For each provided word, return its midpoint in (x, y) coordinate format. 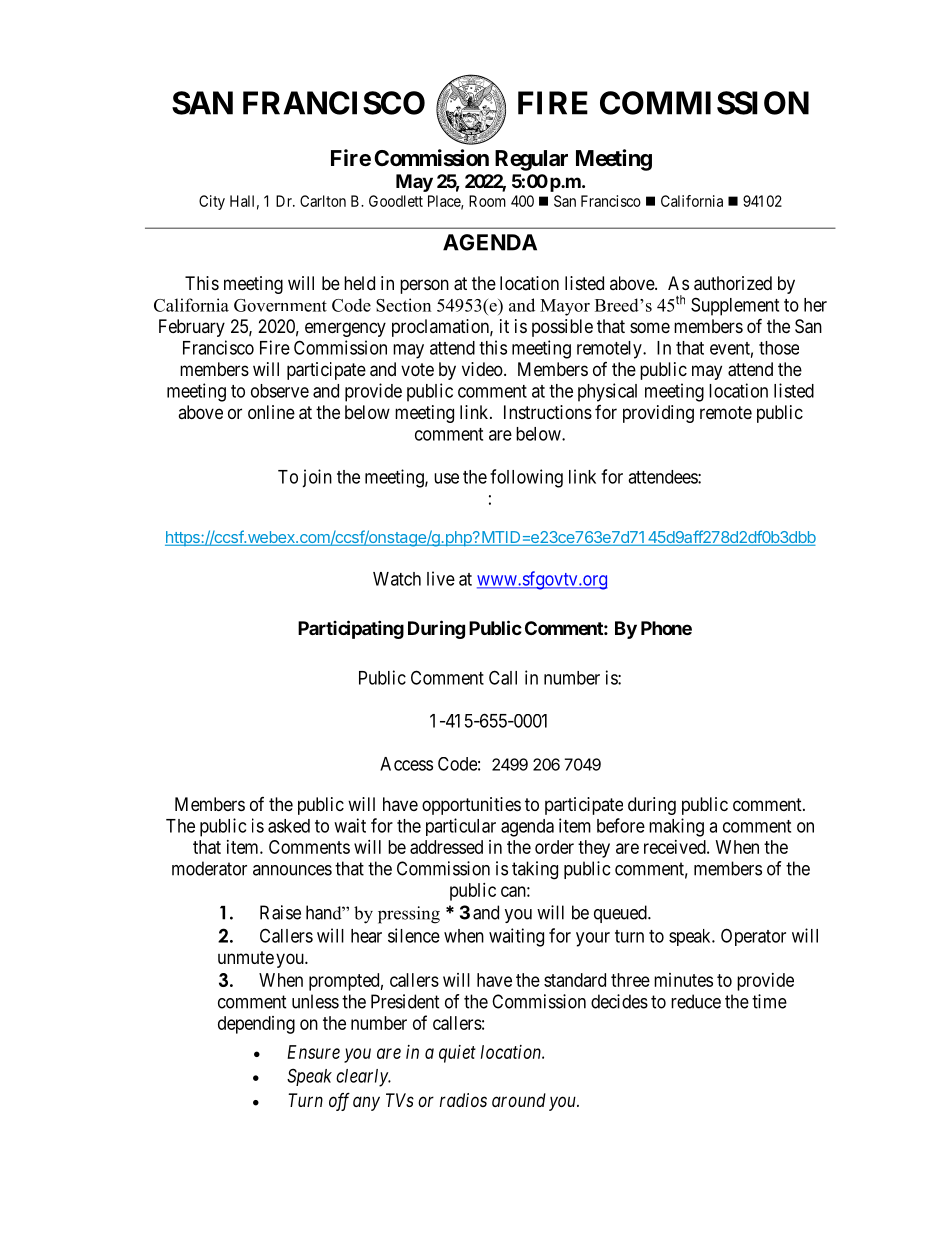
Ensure (313, 1052)
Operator (753, 937)
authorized (733, 283)
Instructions (548, 412)
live (441, 578)
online (271, 412)
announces (292, 870)
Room (487, 201)
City (212, 202)
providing (658, 414)
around (519, 1100)
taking (535, 870)
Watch (397, 579)
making (676, 827)
